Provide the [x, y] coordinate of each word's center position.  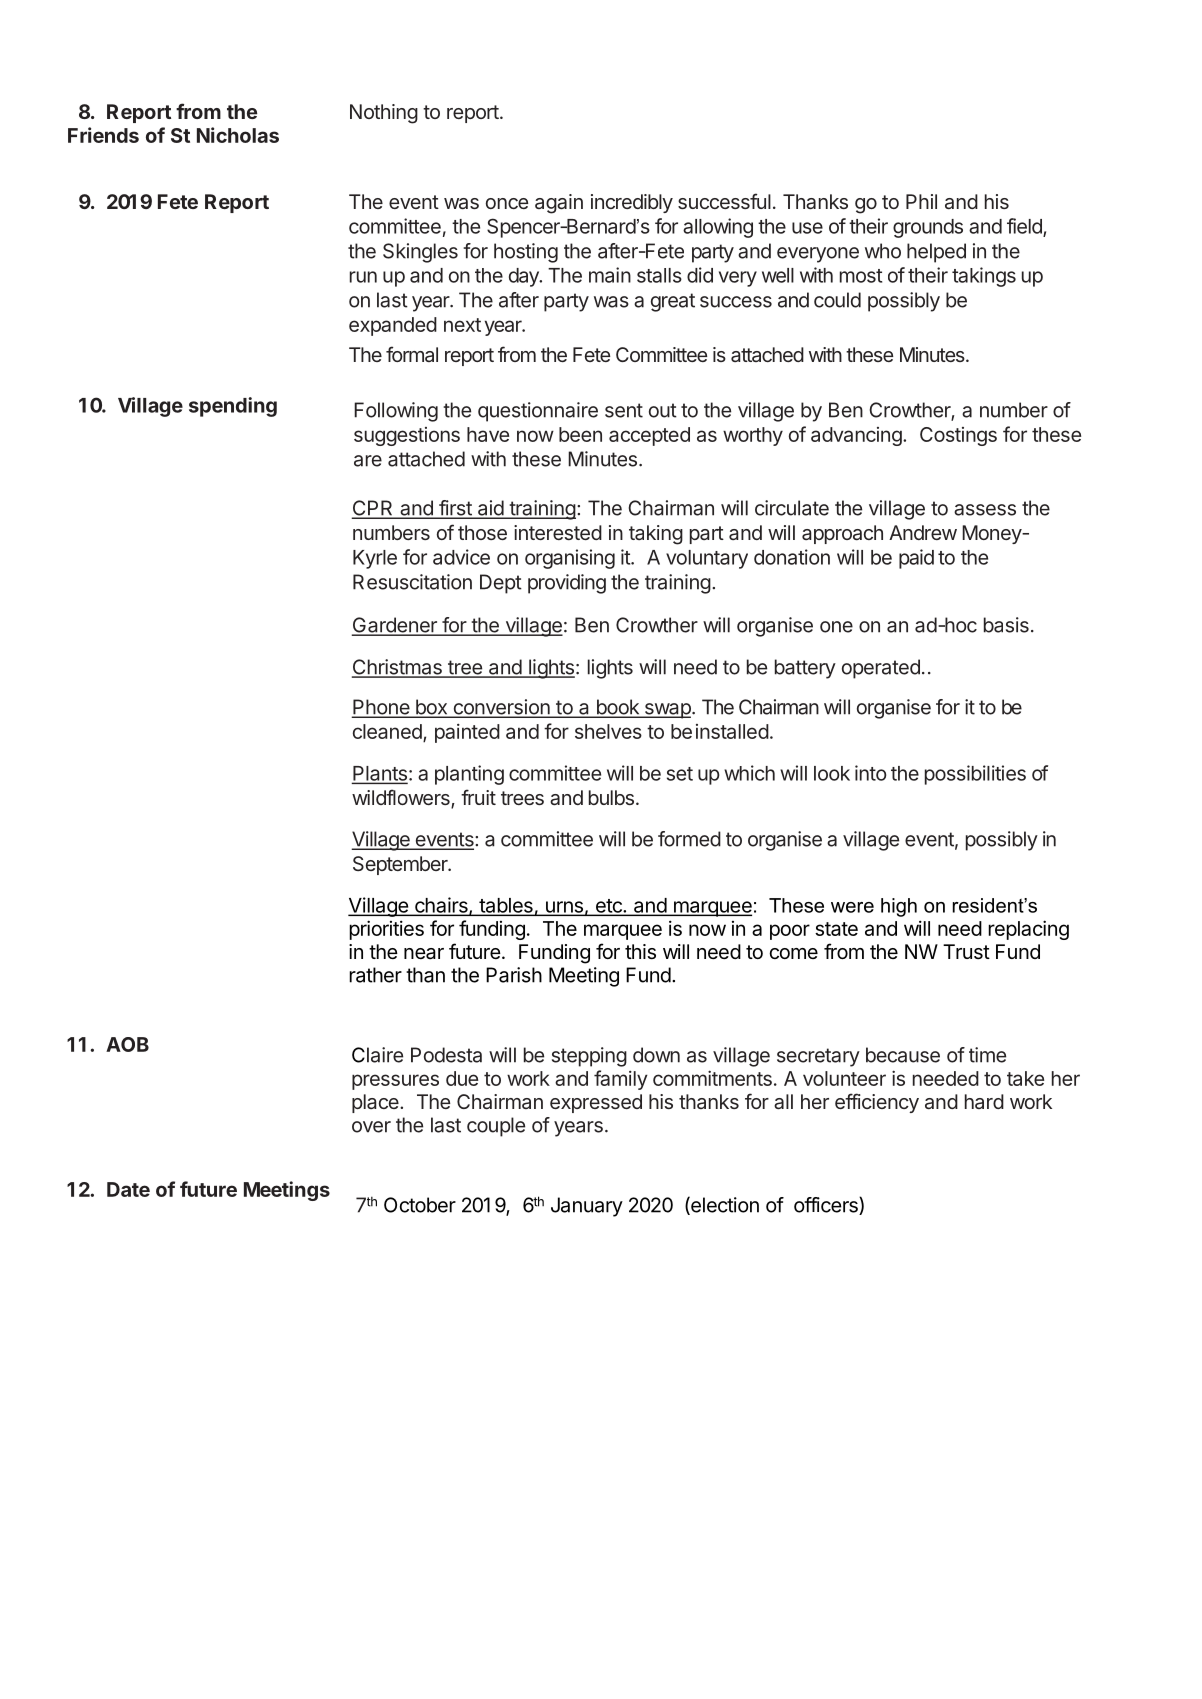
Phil [921, 201]
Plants [379, 774]
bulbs [611, 797]
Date [128, 1189]
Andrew [923, 532]
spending [233, 407]
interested [558, 532]
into [870, 773]
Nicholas [238, 135]
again [559, 204]
